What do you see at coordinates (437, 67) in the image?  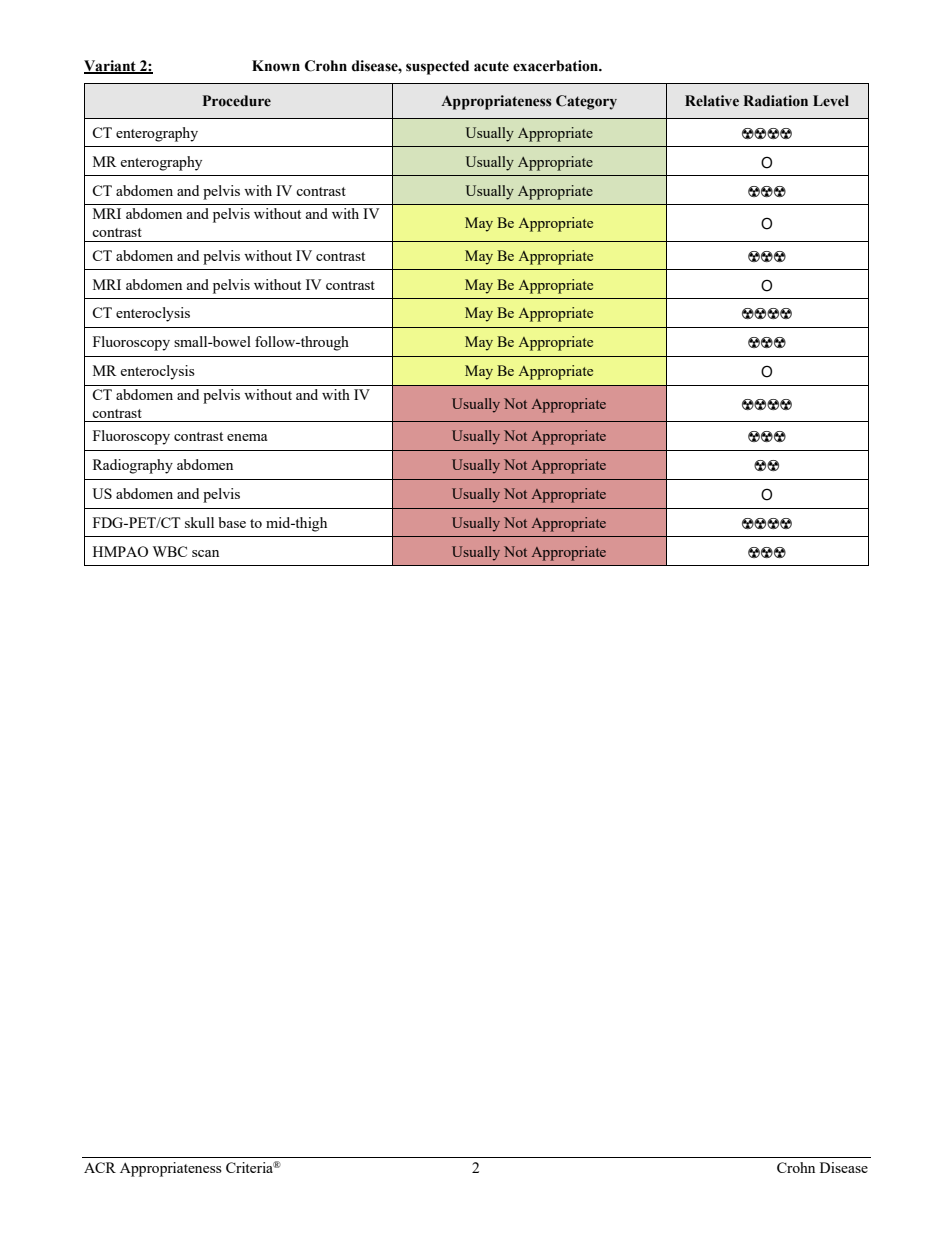 I see `suspected` at bounding box center [437, 67].
